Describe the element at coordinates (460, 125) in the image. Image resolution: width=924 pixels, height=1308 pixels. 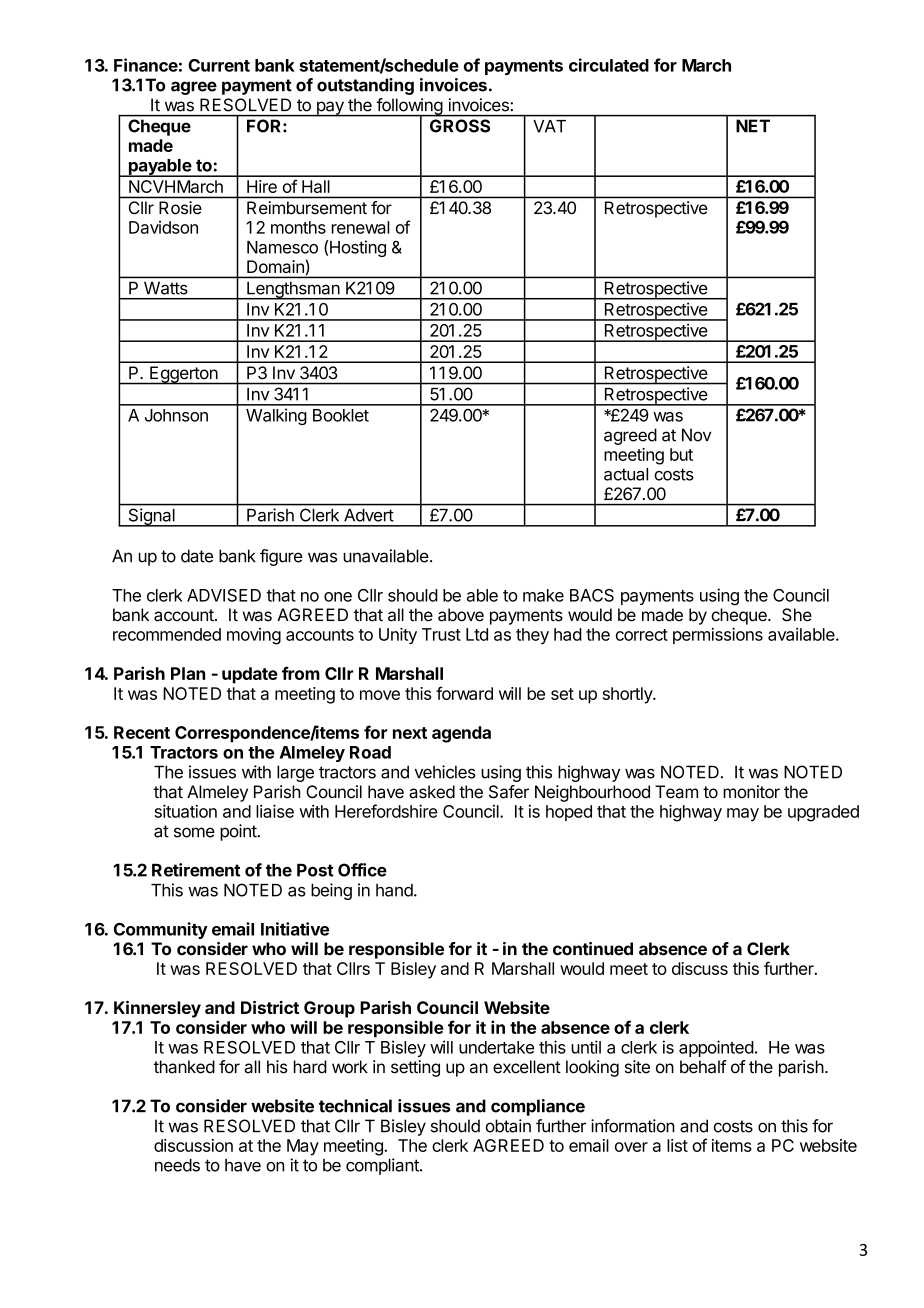
I see `GROSS` at that location.
